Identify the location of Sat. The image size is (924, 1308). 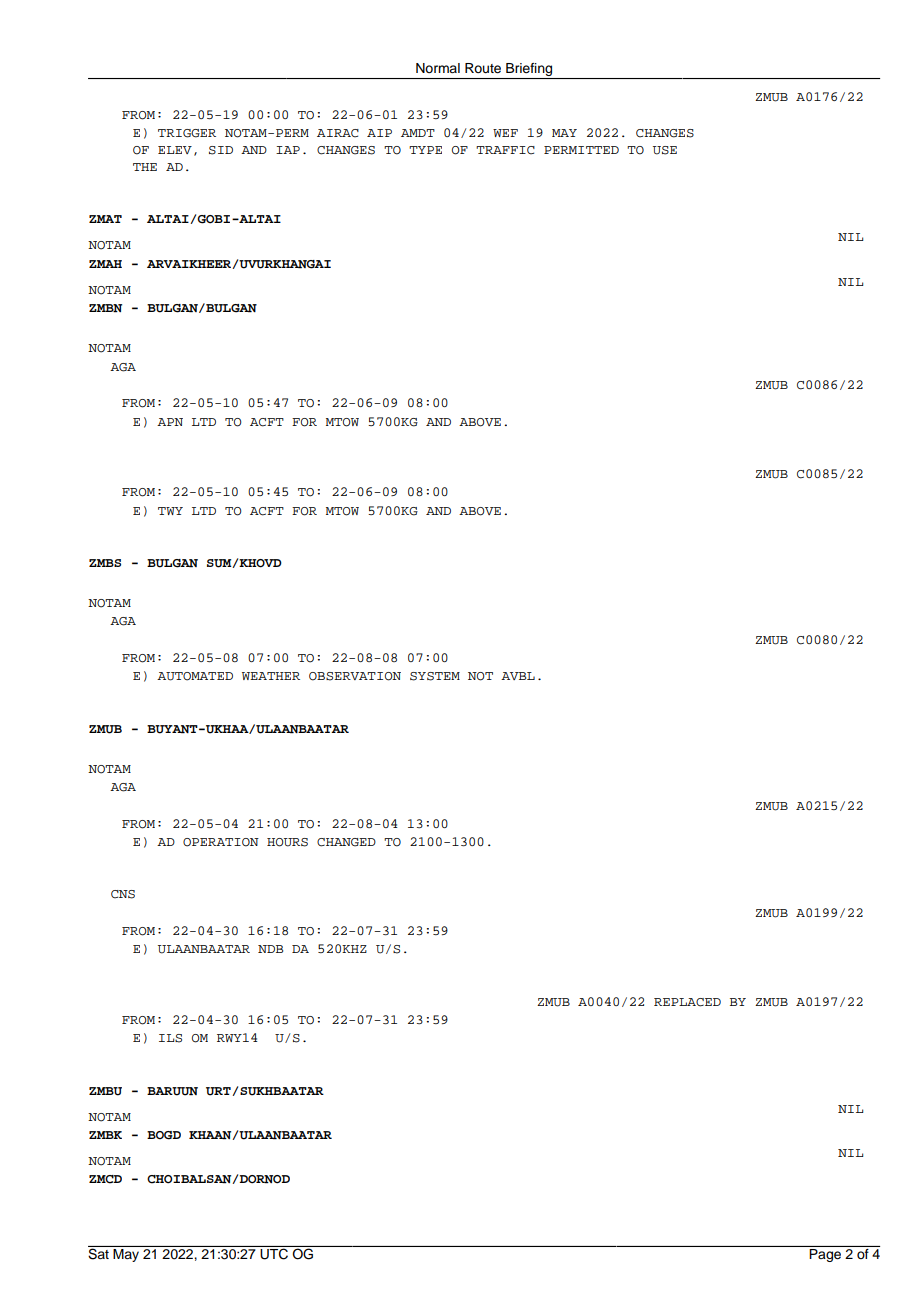
(99, 1253).
